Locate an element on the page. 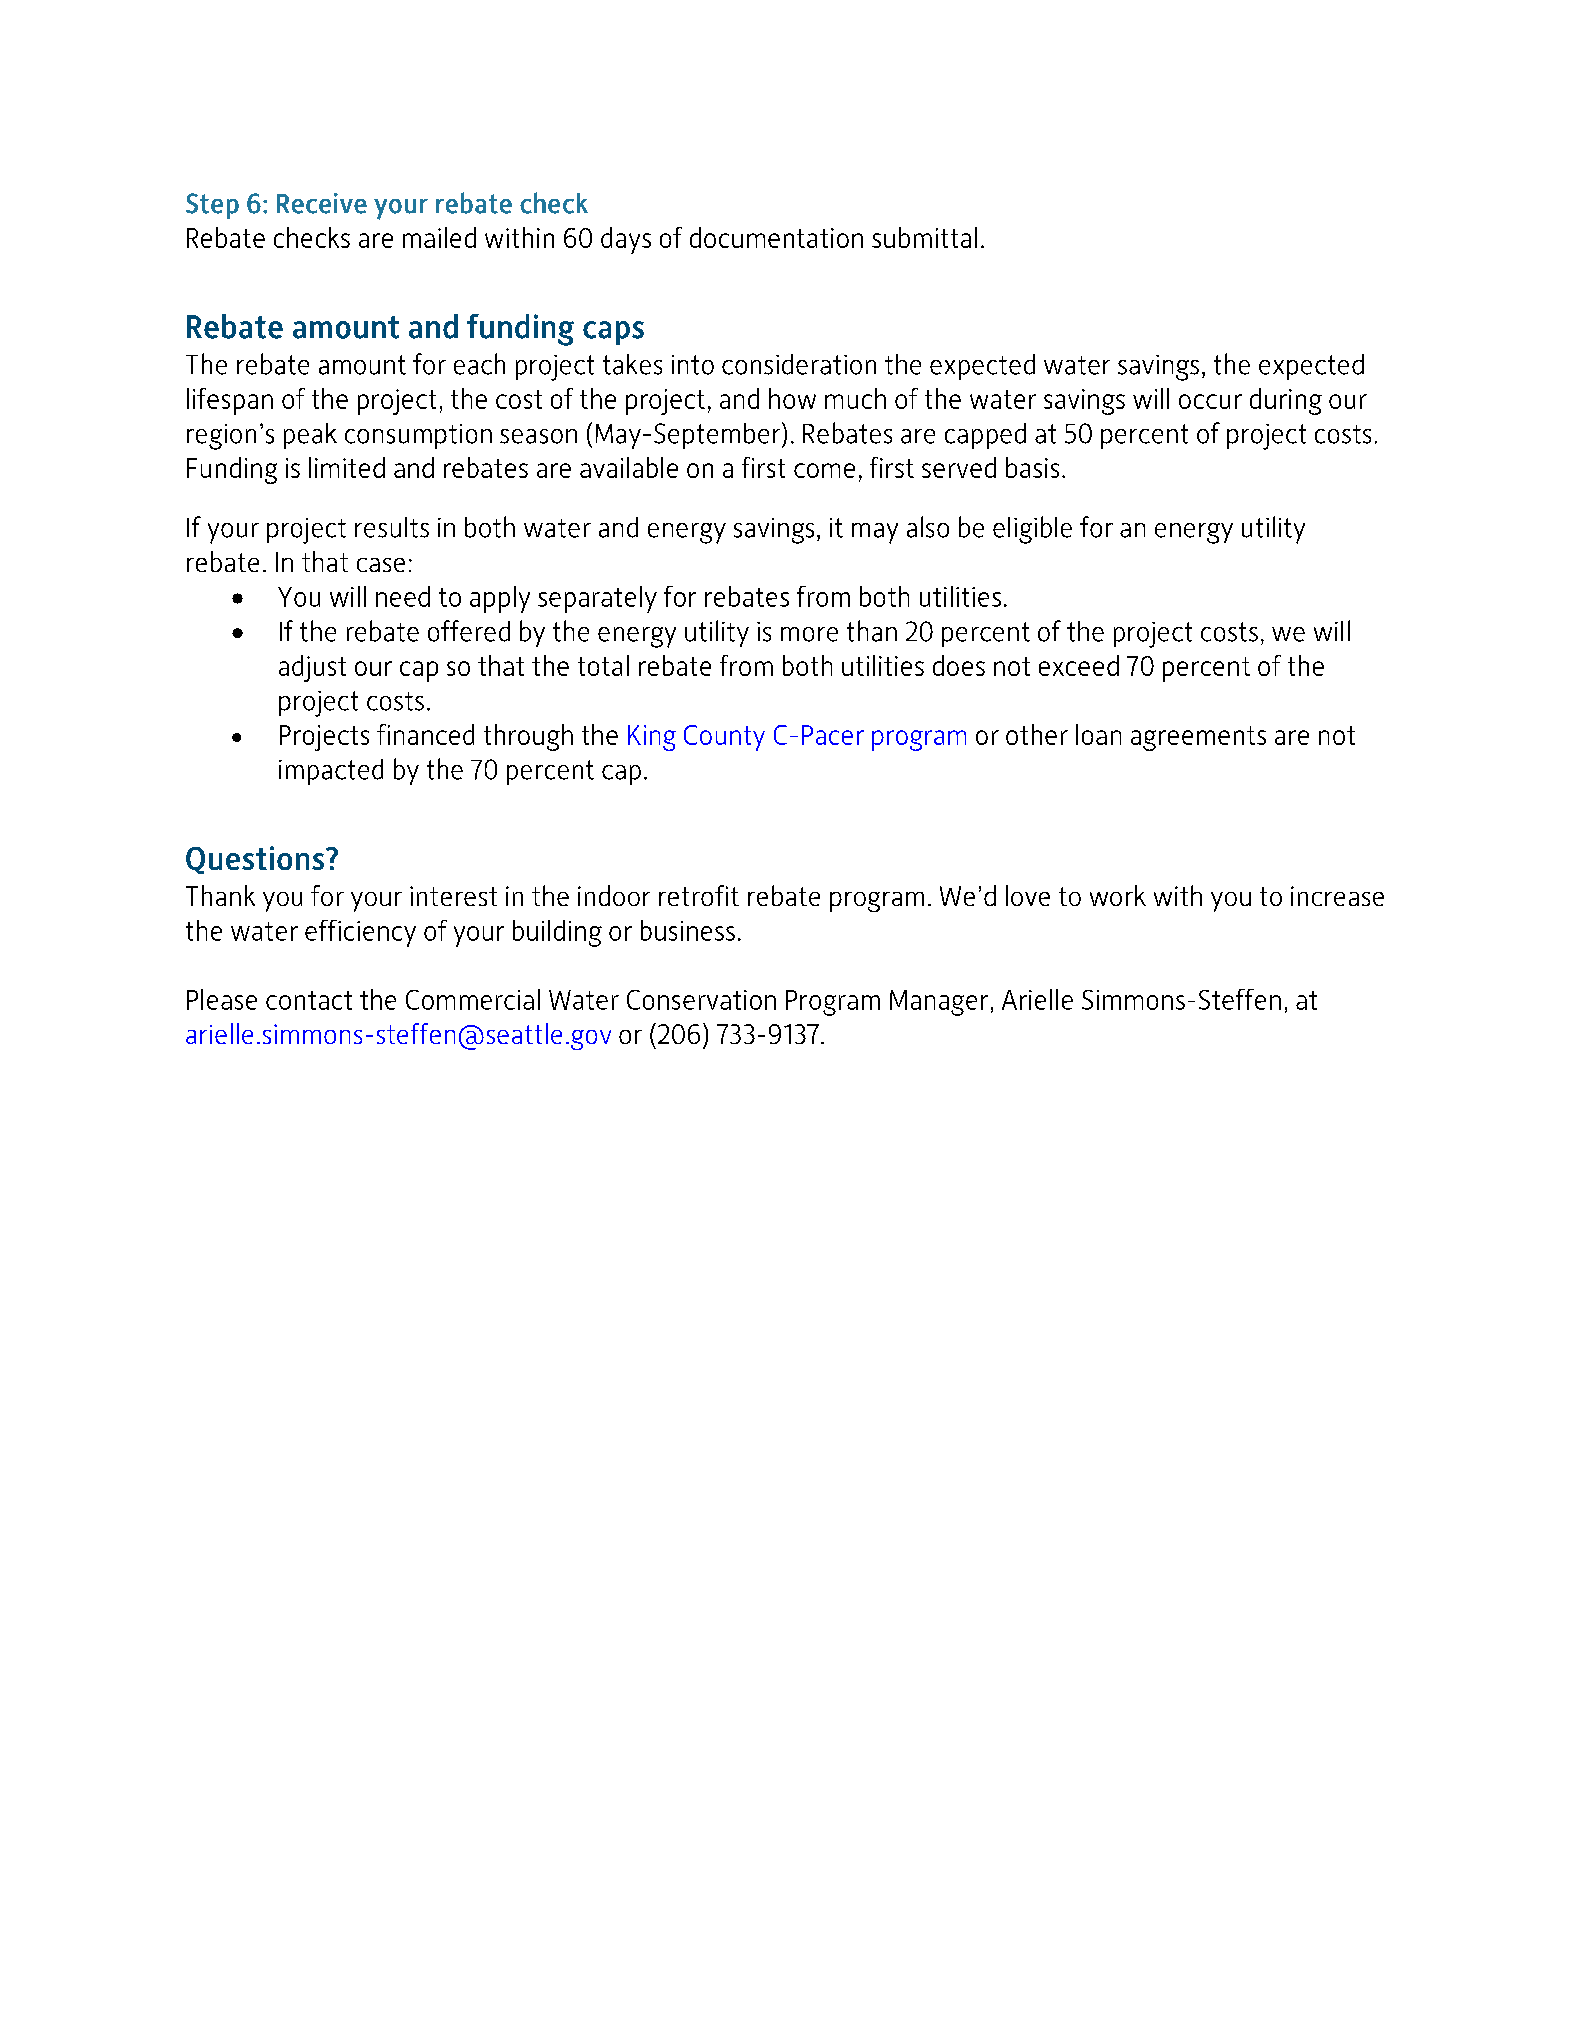 This page has width=1571, height=2033. agreements is located at coordinates (1198, 738).
